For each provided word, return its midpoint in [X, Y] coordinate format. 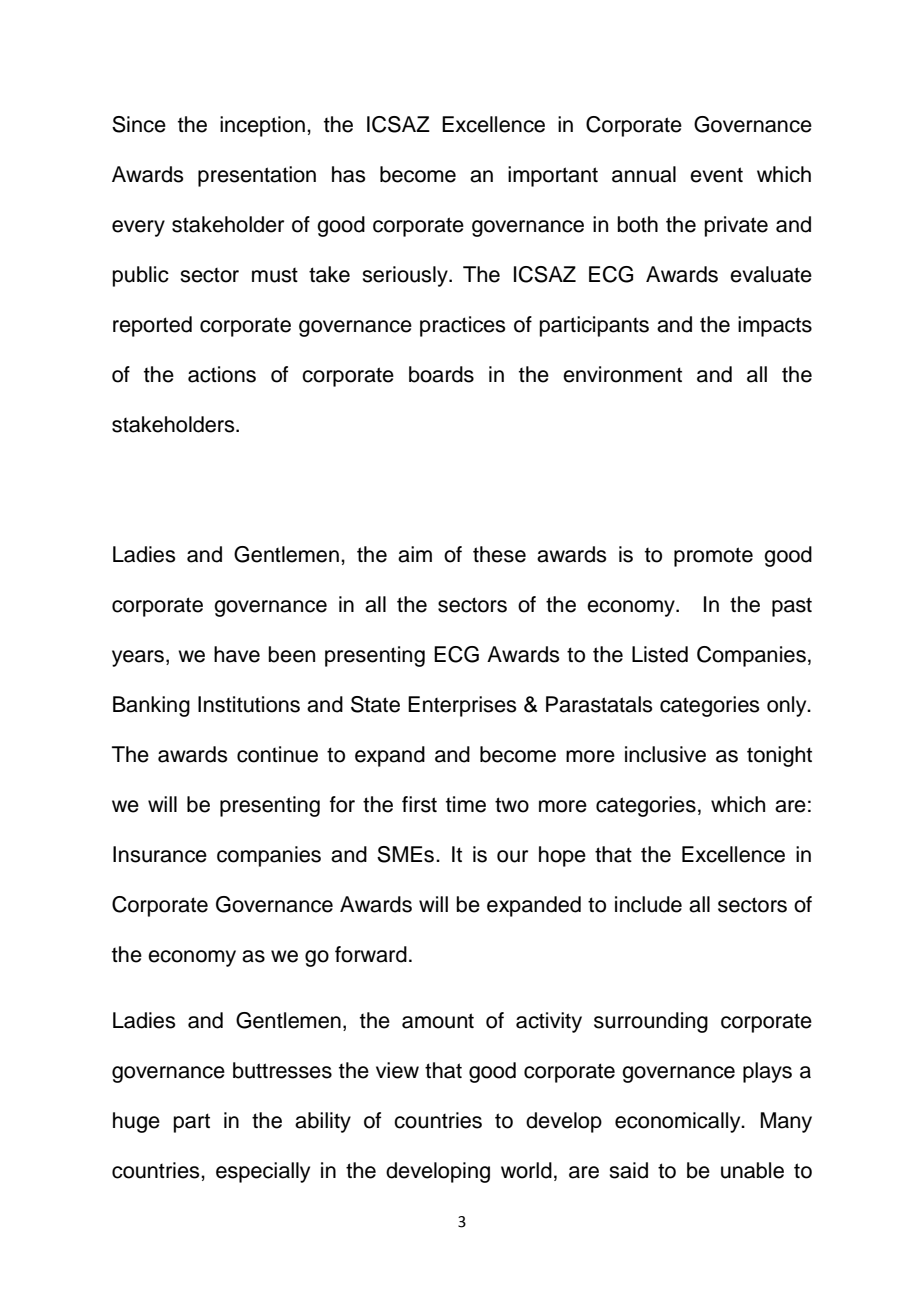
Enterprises [462, 706]
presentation [257, 176]
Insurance [160, 854]
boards [441, 374]
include [648, 904]
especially [263, 1172]
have [237, 654]
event [716, 175]
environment [622, 374]
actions [222, 374]
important [553, 176]
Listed [660, 654]
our [512, 856]
